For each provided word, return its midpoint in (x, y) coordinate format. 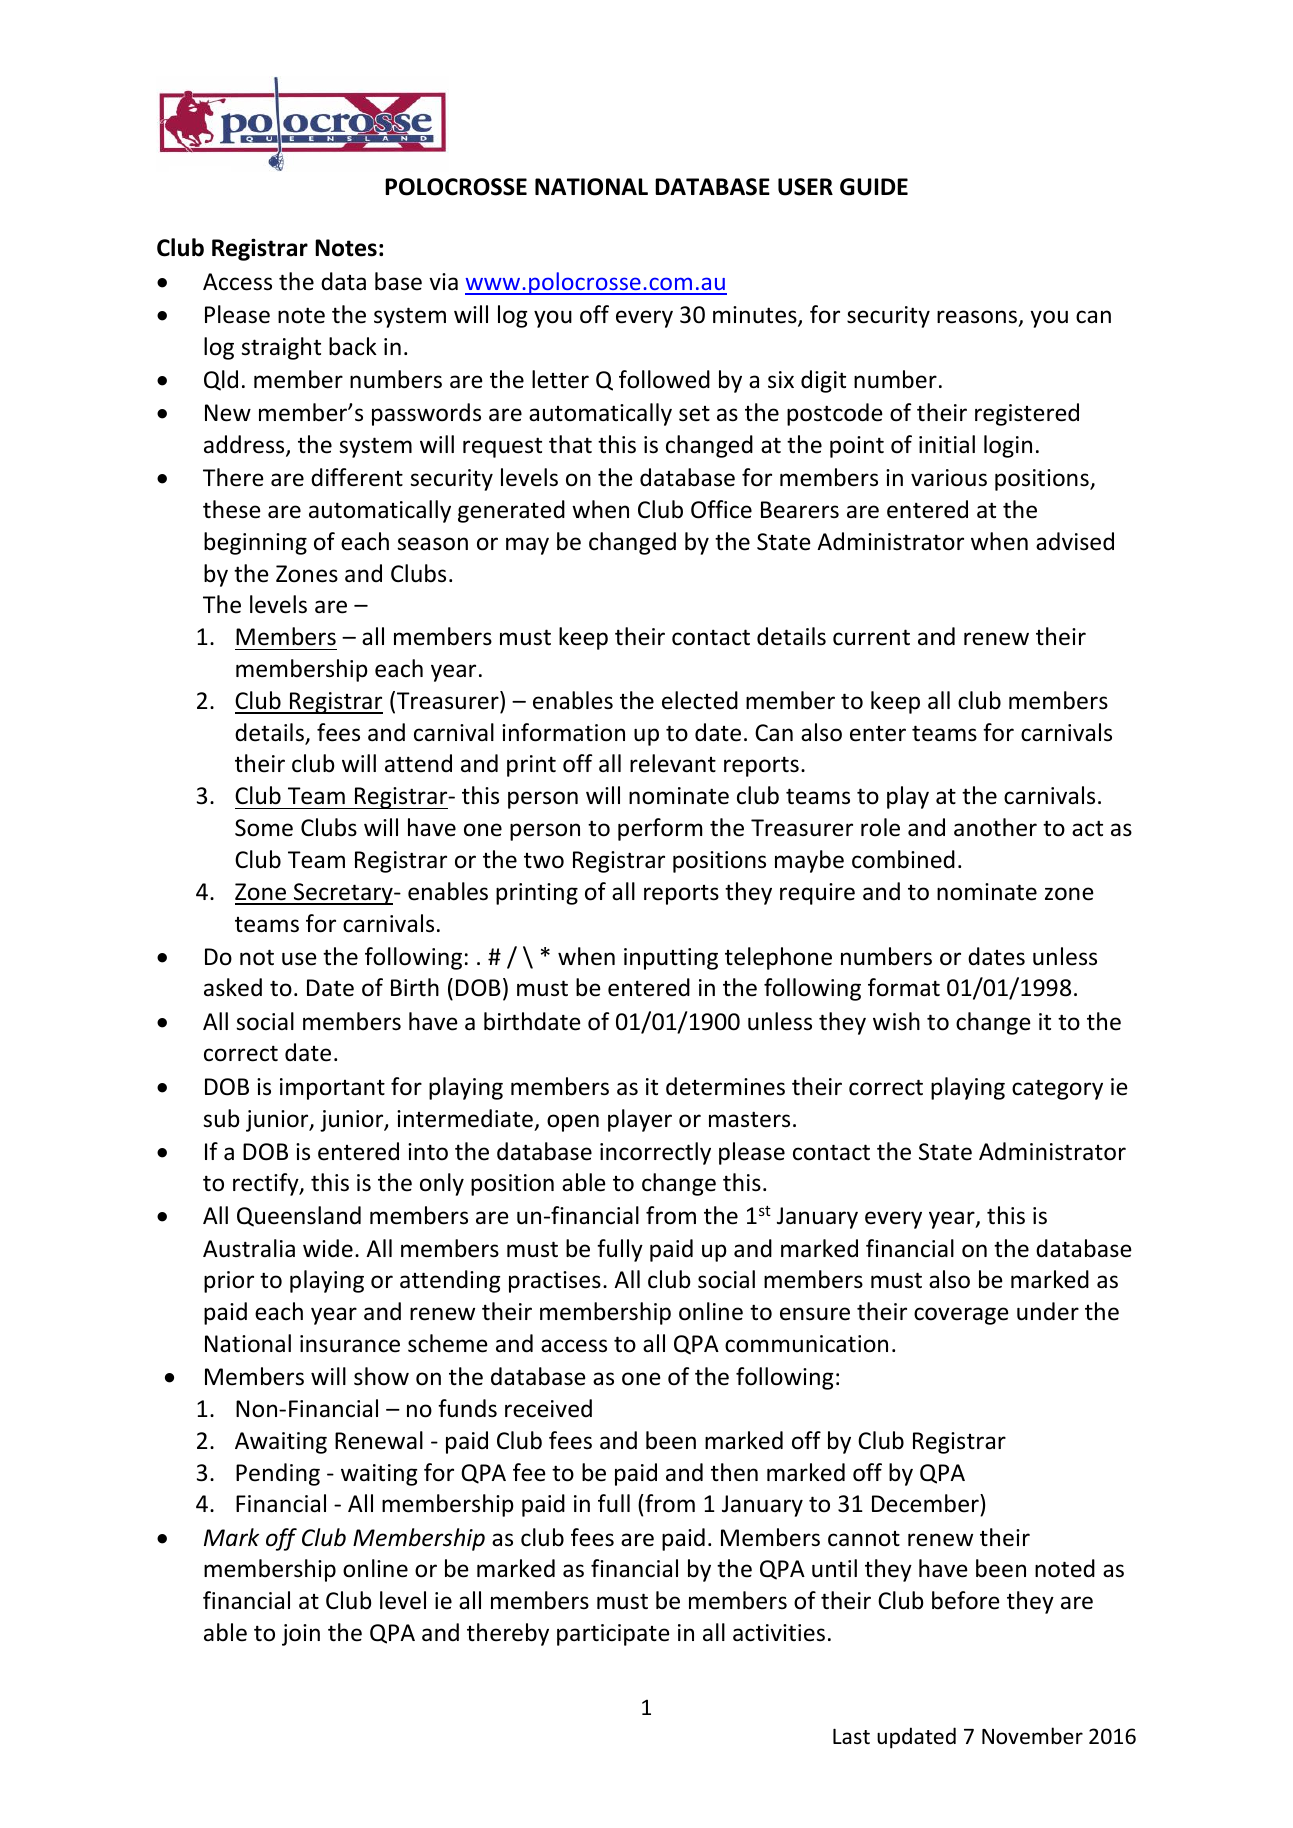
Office (721, 509)
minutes (756, 316)
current (871, 637)
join (301, 1635)
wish (896, 1021)
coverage (961, 1316)
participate (613, 1635)
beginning (255, 543)
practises (555, 1282)
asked (233, 987)
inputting (671, 959)
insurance (350, 1344)
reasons (978, 318)
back (353, 346)
